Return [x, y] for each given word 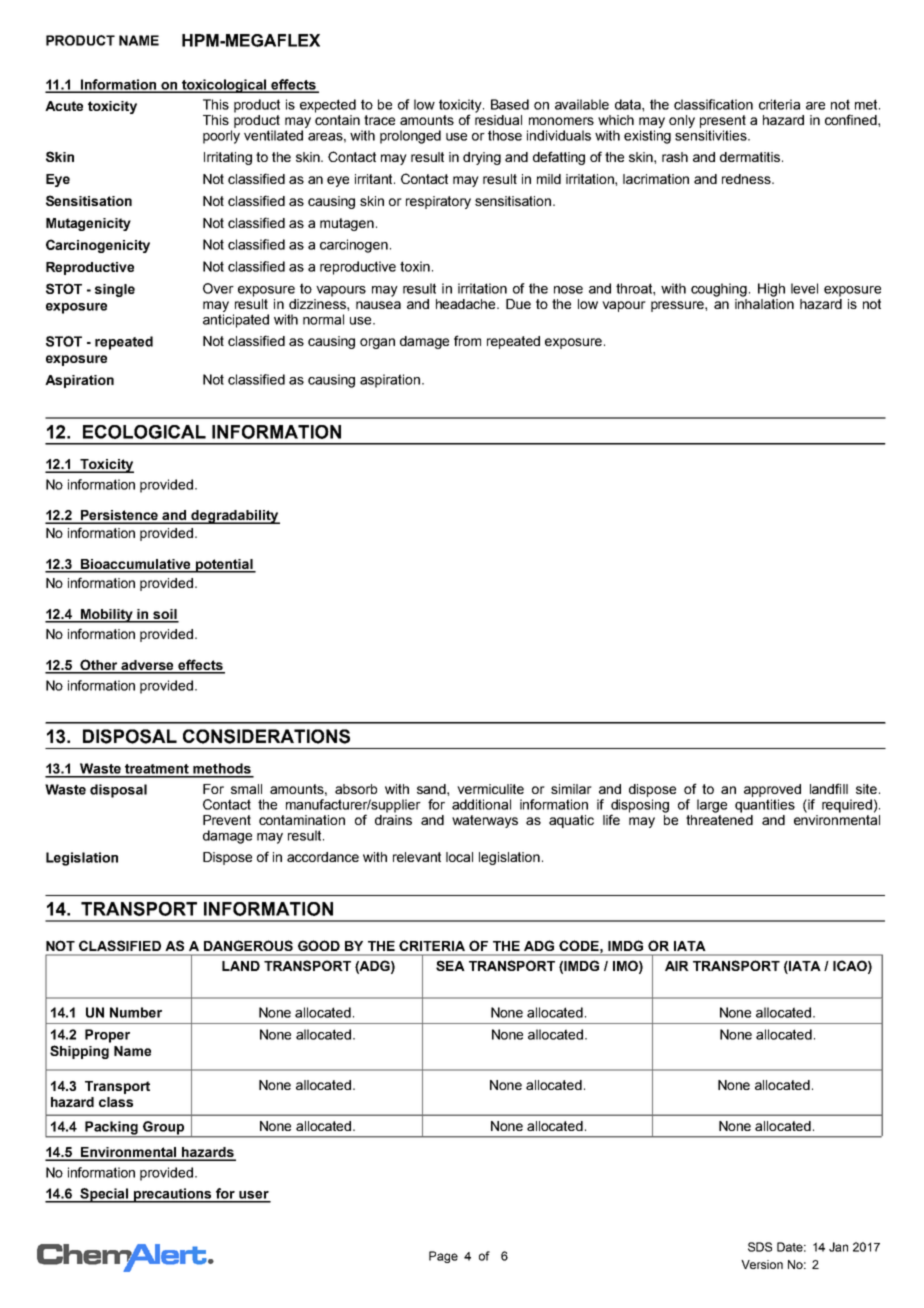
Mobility [107, 616]
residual [498, 118]
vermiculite [490, 789]
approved [772, 790]
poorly [221, 137]
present [723, 121]
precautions [173, 1195]
